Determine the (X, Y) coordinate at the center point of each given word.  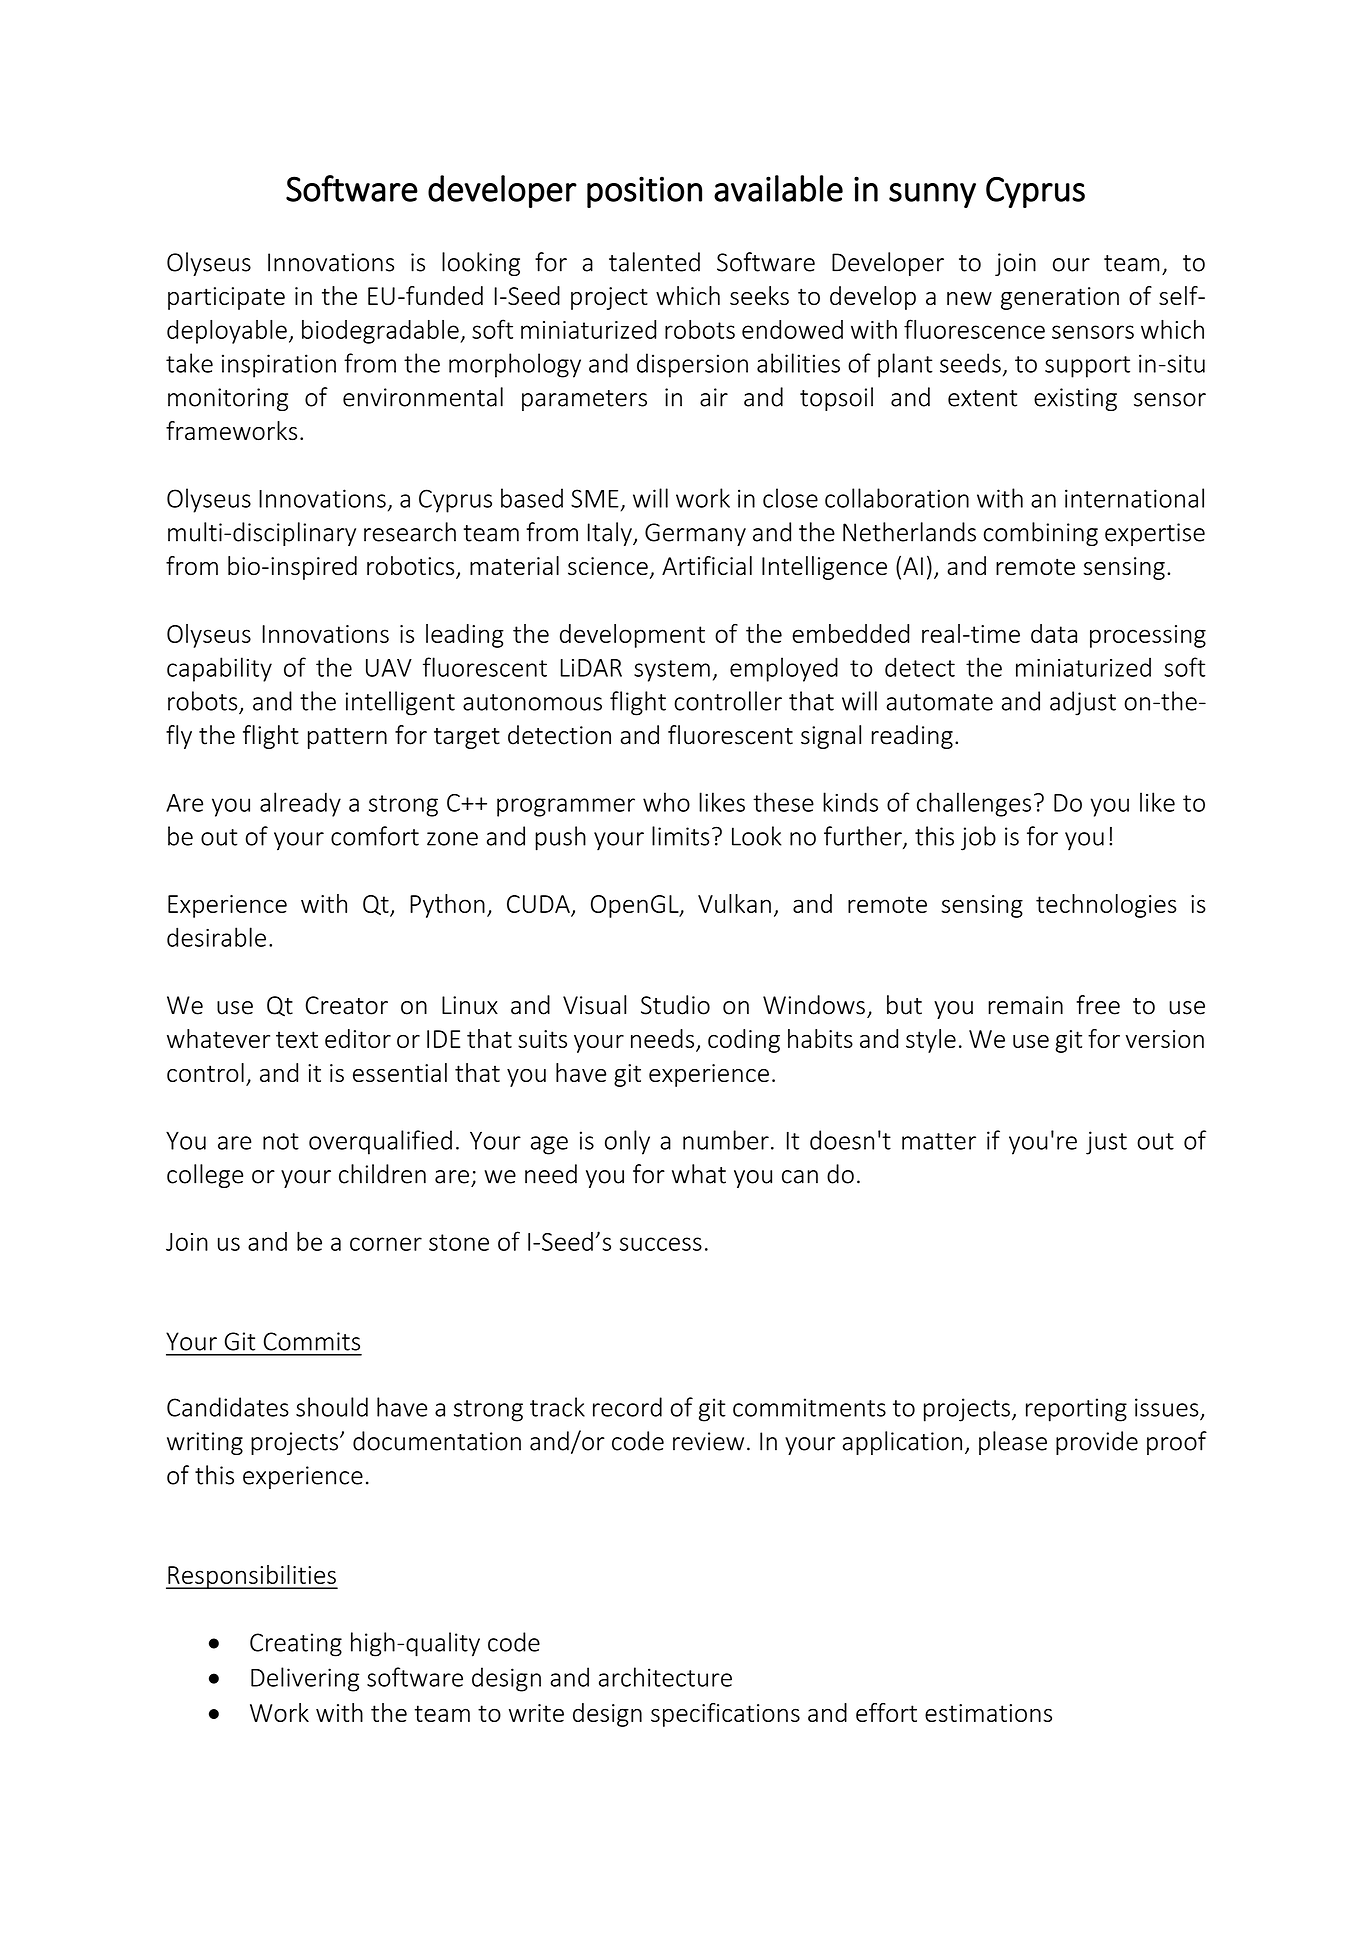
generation (1060, 298)
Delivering (305, 1679)
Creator (347, 1005)
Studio (675, 1005)
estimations (988, 1713)
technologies (1106, 906)
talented (654, 262)
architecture (665, 1677)
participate (226, 298)
